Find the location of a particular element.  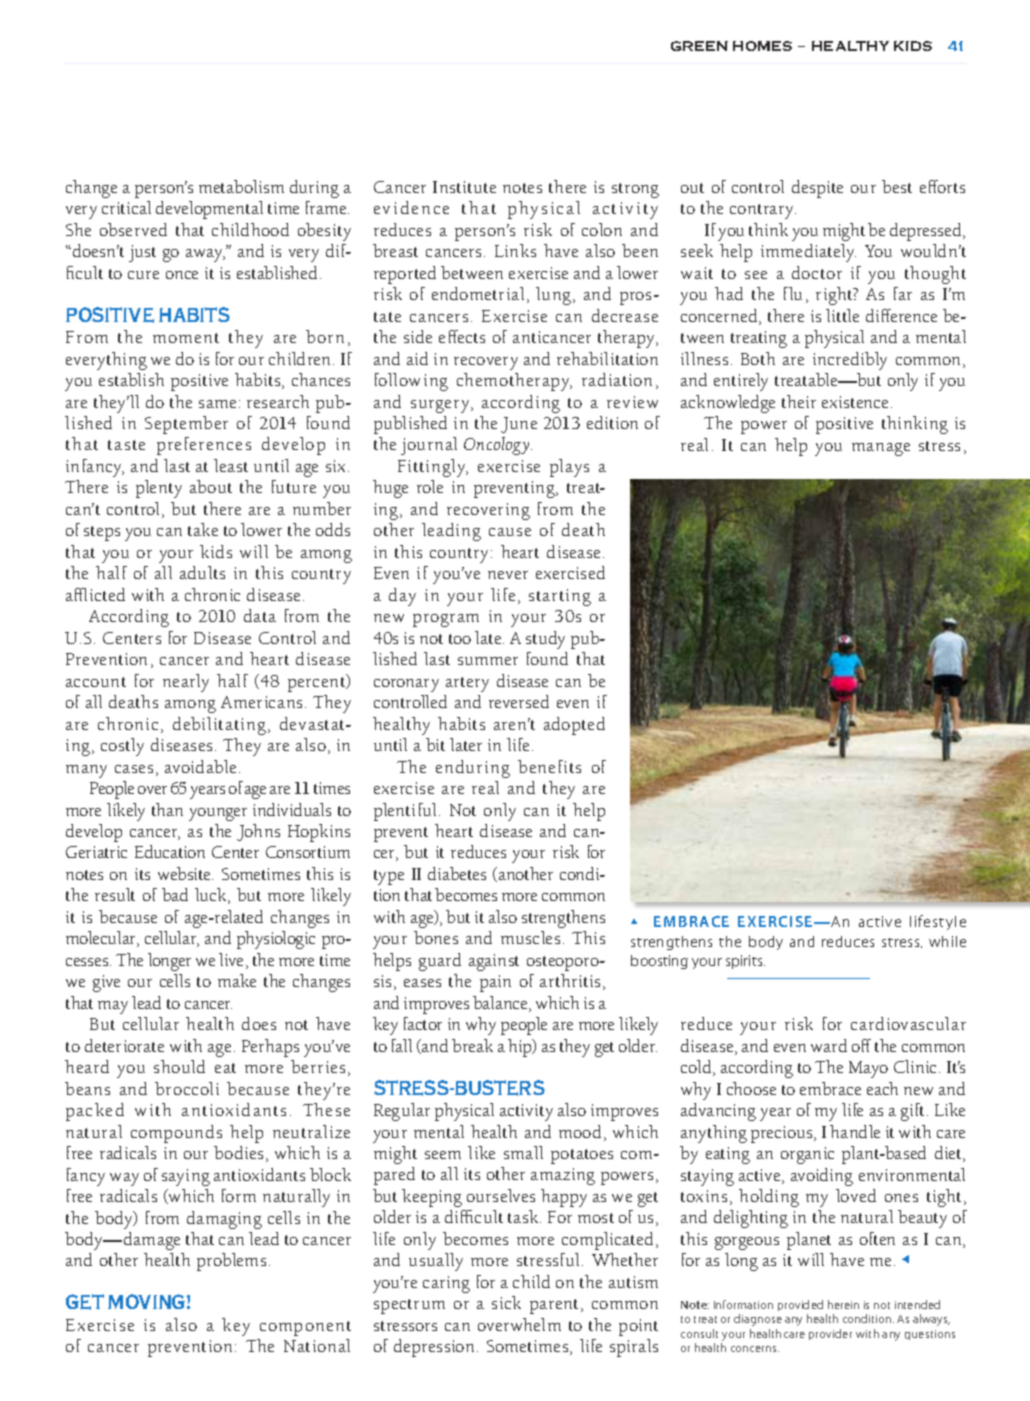

break is located at coordinates (472, 1045).
